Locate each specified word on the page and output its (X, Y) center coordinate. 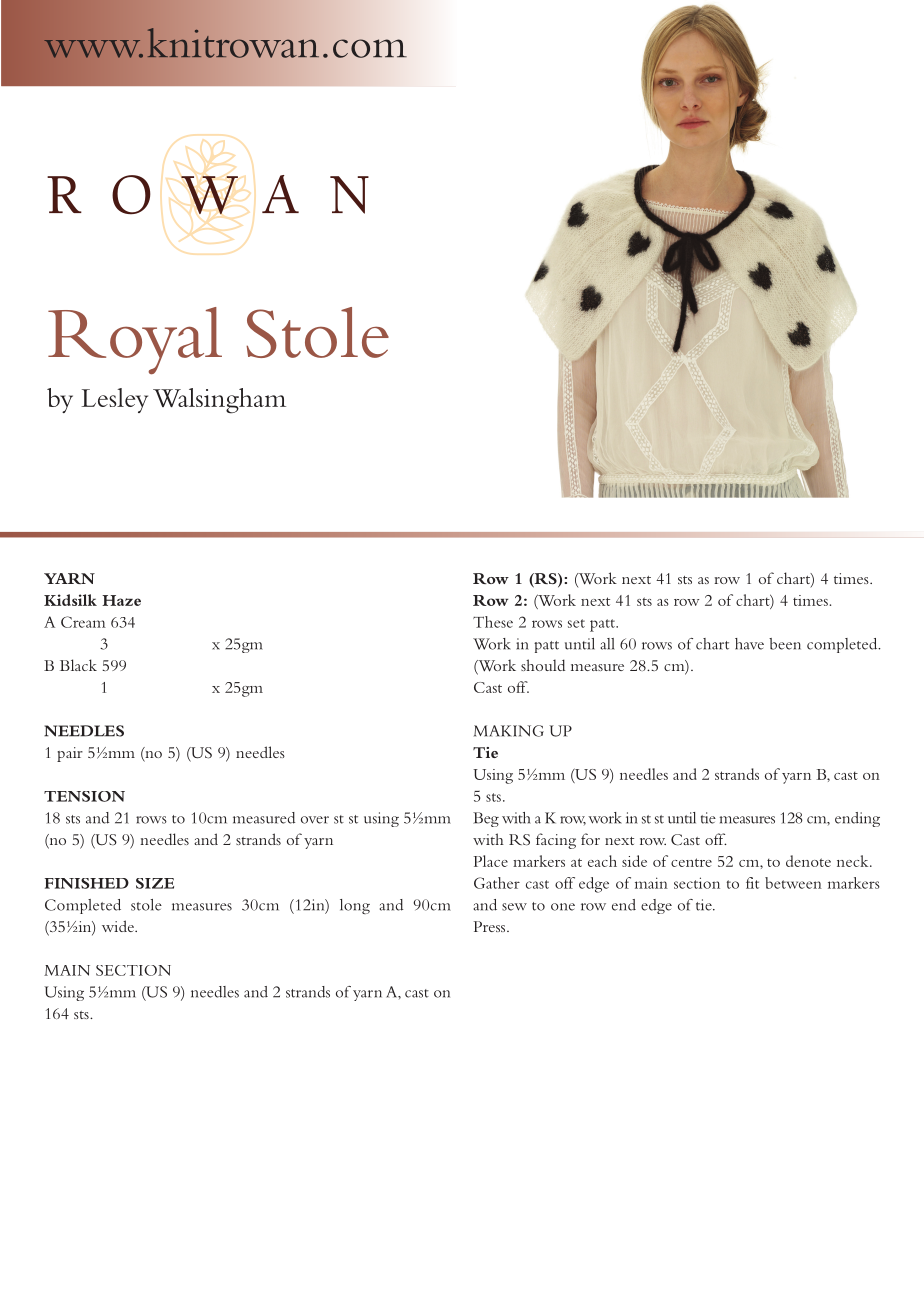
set (576, 623)
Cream (83, 622)
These (493, 622)
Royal (135, 341)
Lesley (114, 400)
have (749, 644)
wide (119, 926)
